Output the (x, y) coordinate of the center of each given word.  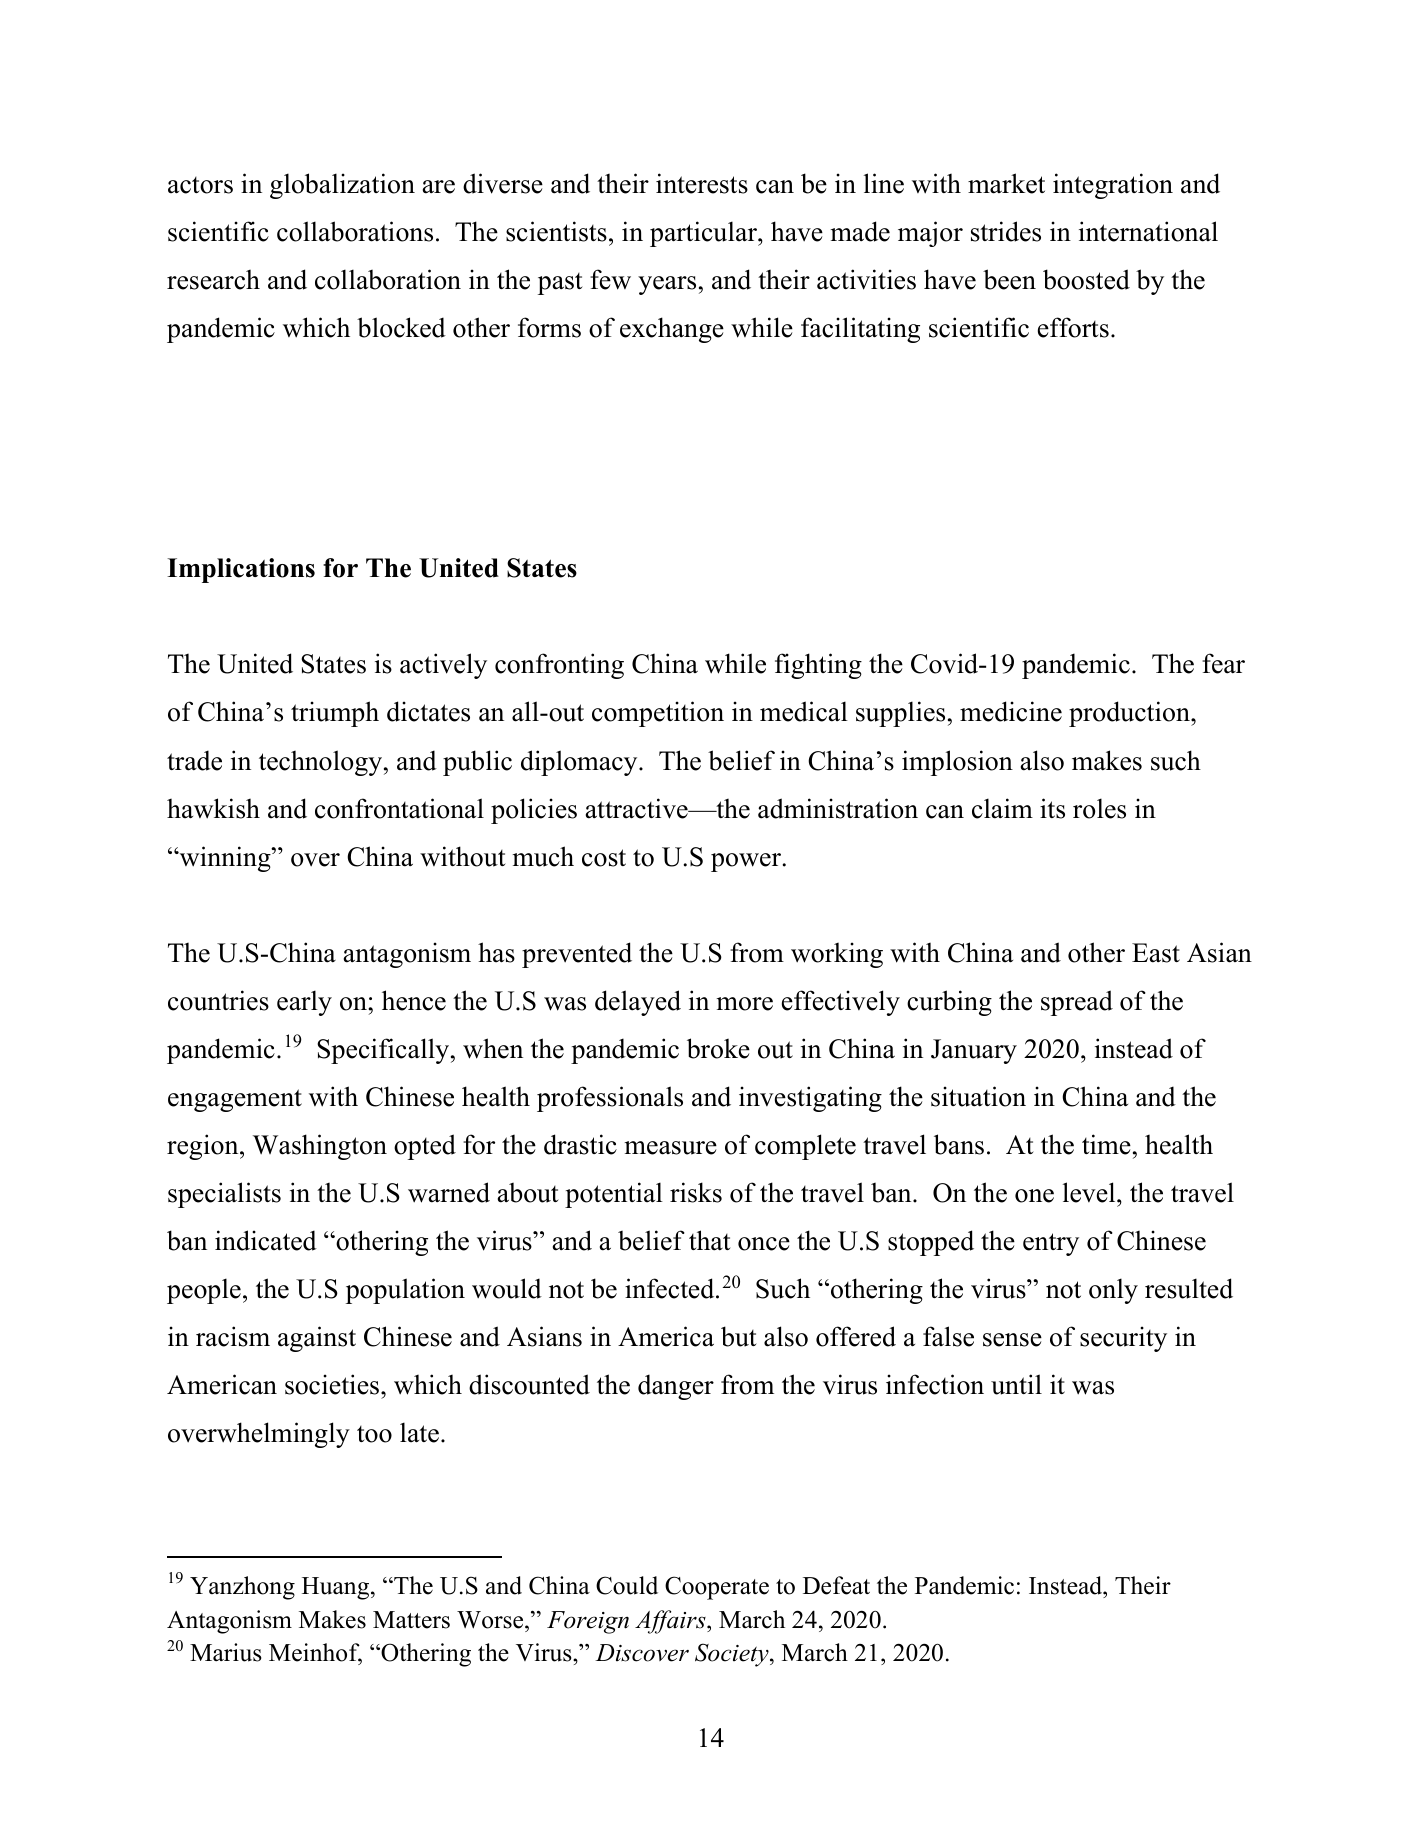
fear (1223, 663)
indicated (266, 1240)
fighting (818, 666)
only (1113, 1291)
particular (704, 234)
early (304, 1003)
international (1148, 231)
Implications (241, 570)
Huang (337, 1588)
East (1156, 953)
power (746, 862)
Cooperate (717, 1588)
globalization (342, 186)
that (710, 1240)
